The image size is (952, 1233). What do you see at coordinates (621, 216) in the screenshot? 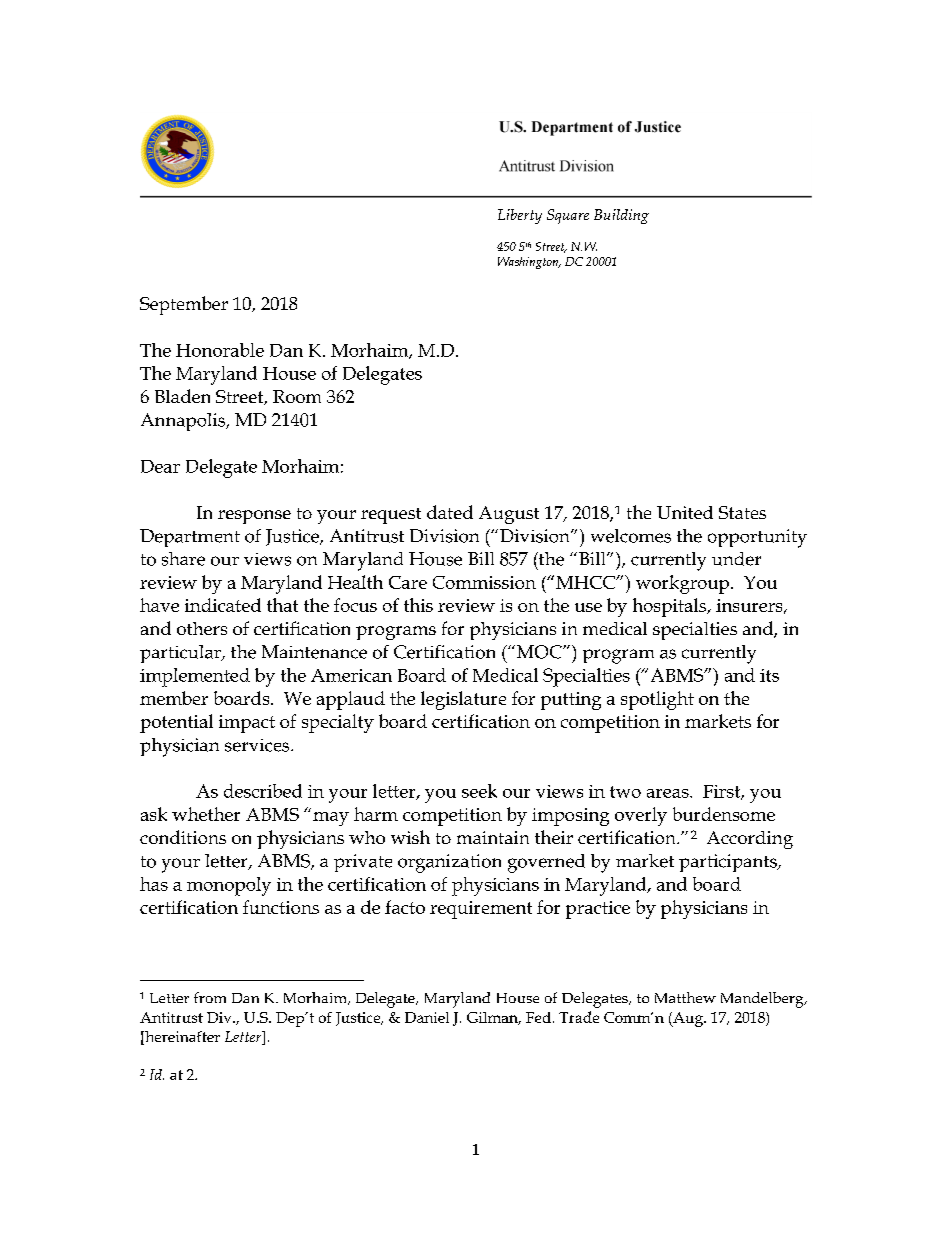
I see `Building` at bounding box center [621, 216].
